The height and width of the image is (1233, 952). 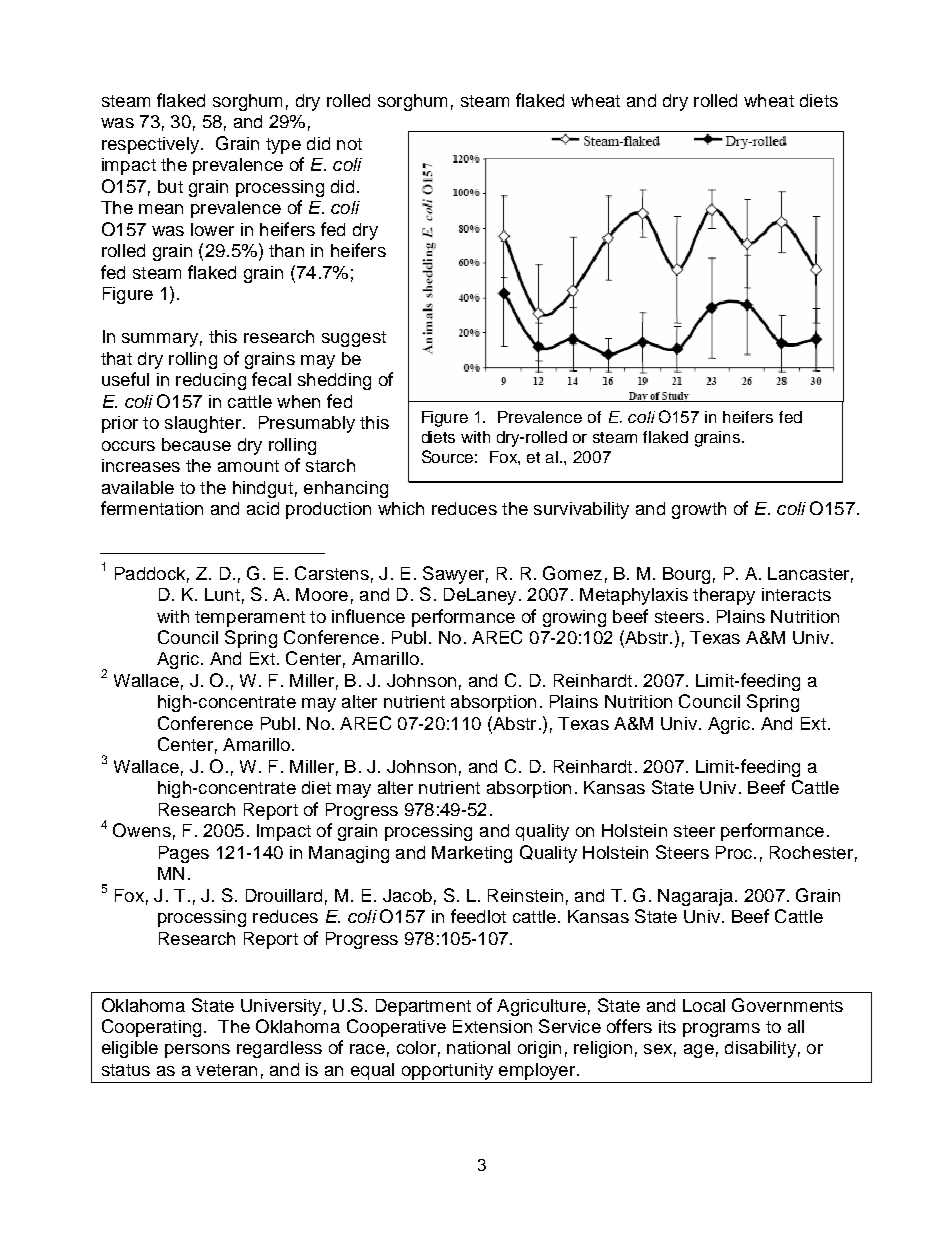 I want to click on temperament, so click(x=250, y=619).
